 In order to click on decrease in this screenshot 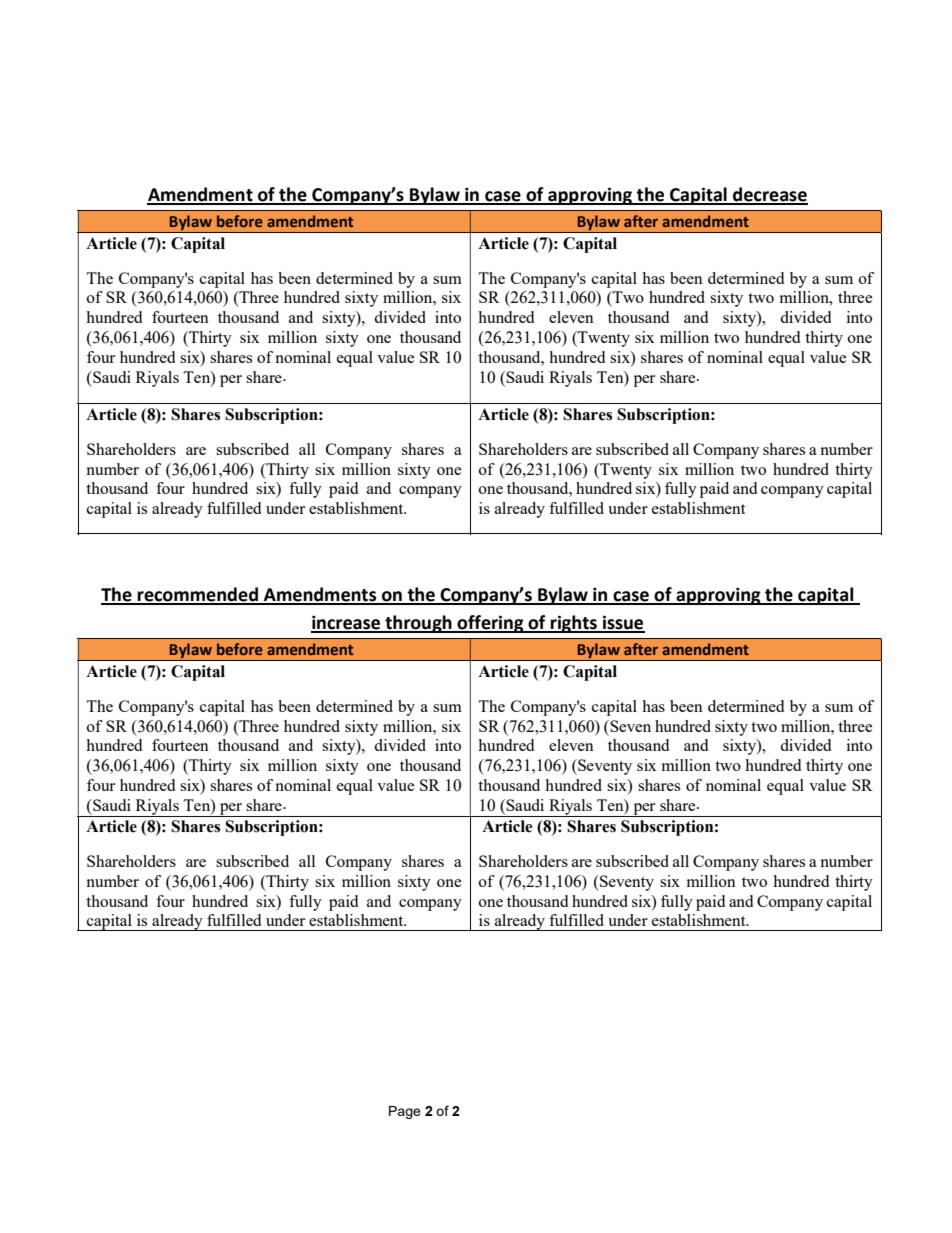, I will do `click(769, 195)`.
